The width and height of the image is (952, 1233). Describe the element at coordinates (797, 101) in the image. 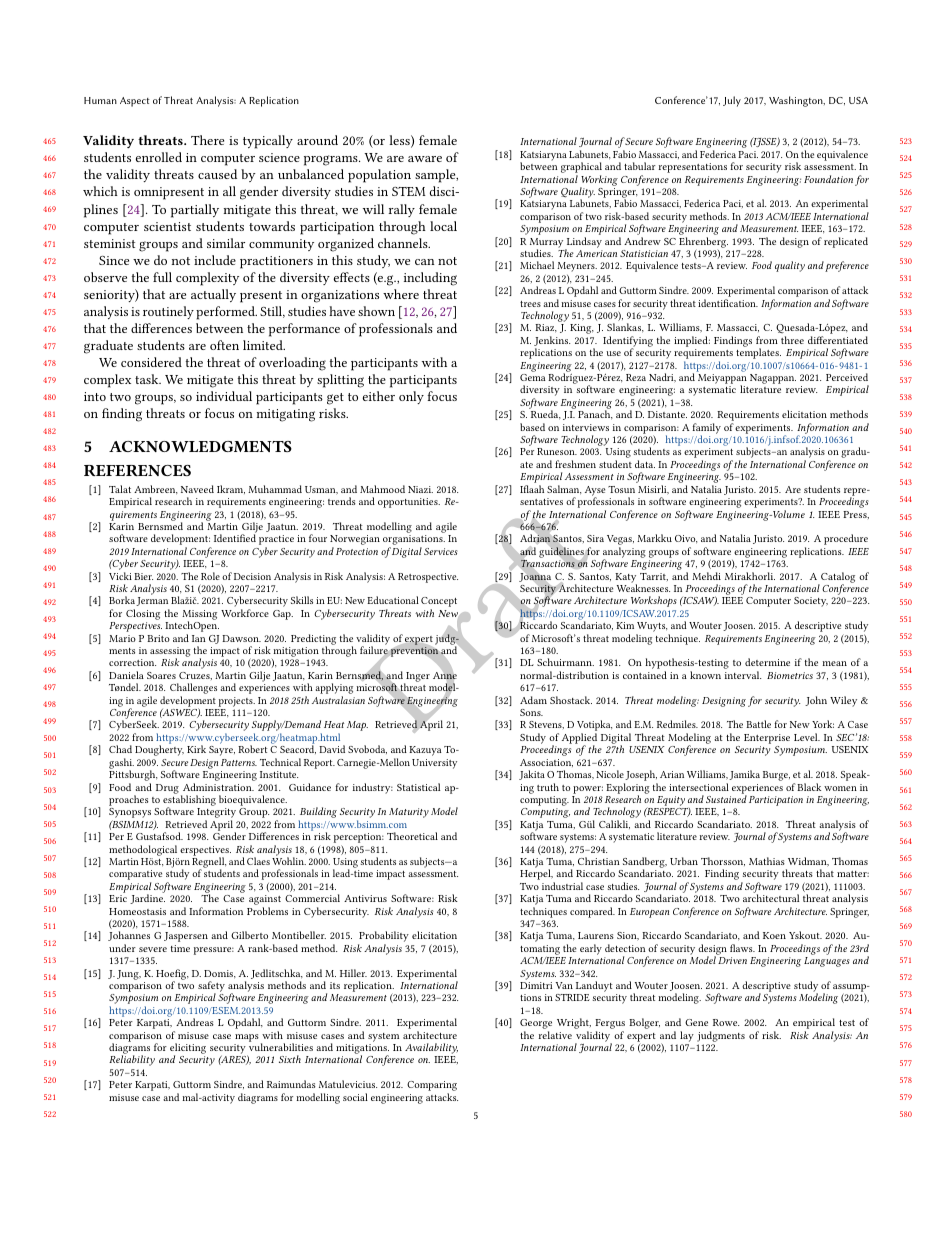

I see `Washington` at that location.
